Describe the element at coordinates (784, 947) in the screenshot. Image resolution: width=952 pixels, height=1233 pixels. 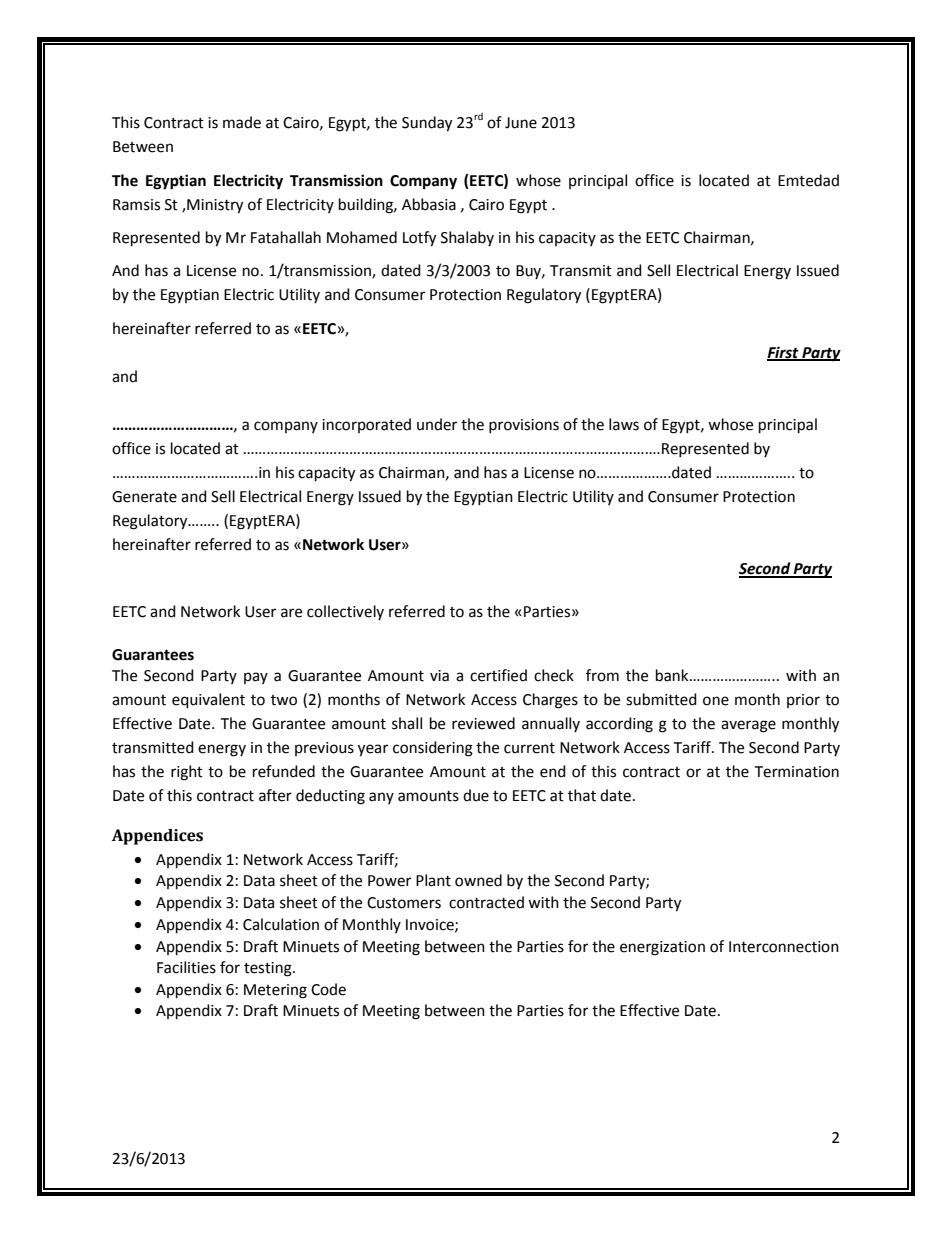
I see `Interconnection` at that location.
